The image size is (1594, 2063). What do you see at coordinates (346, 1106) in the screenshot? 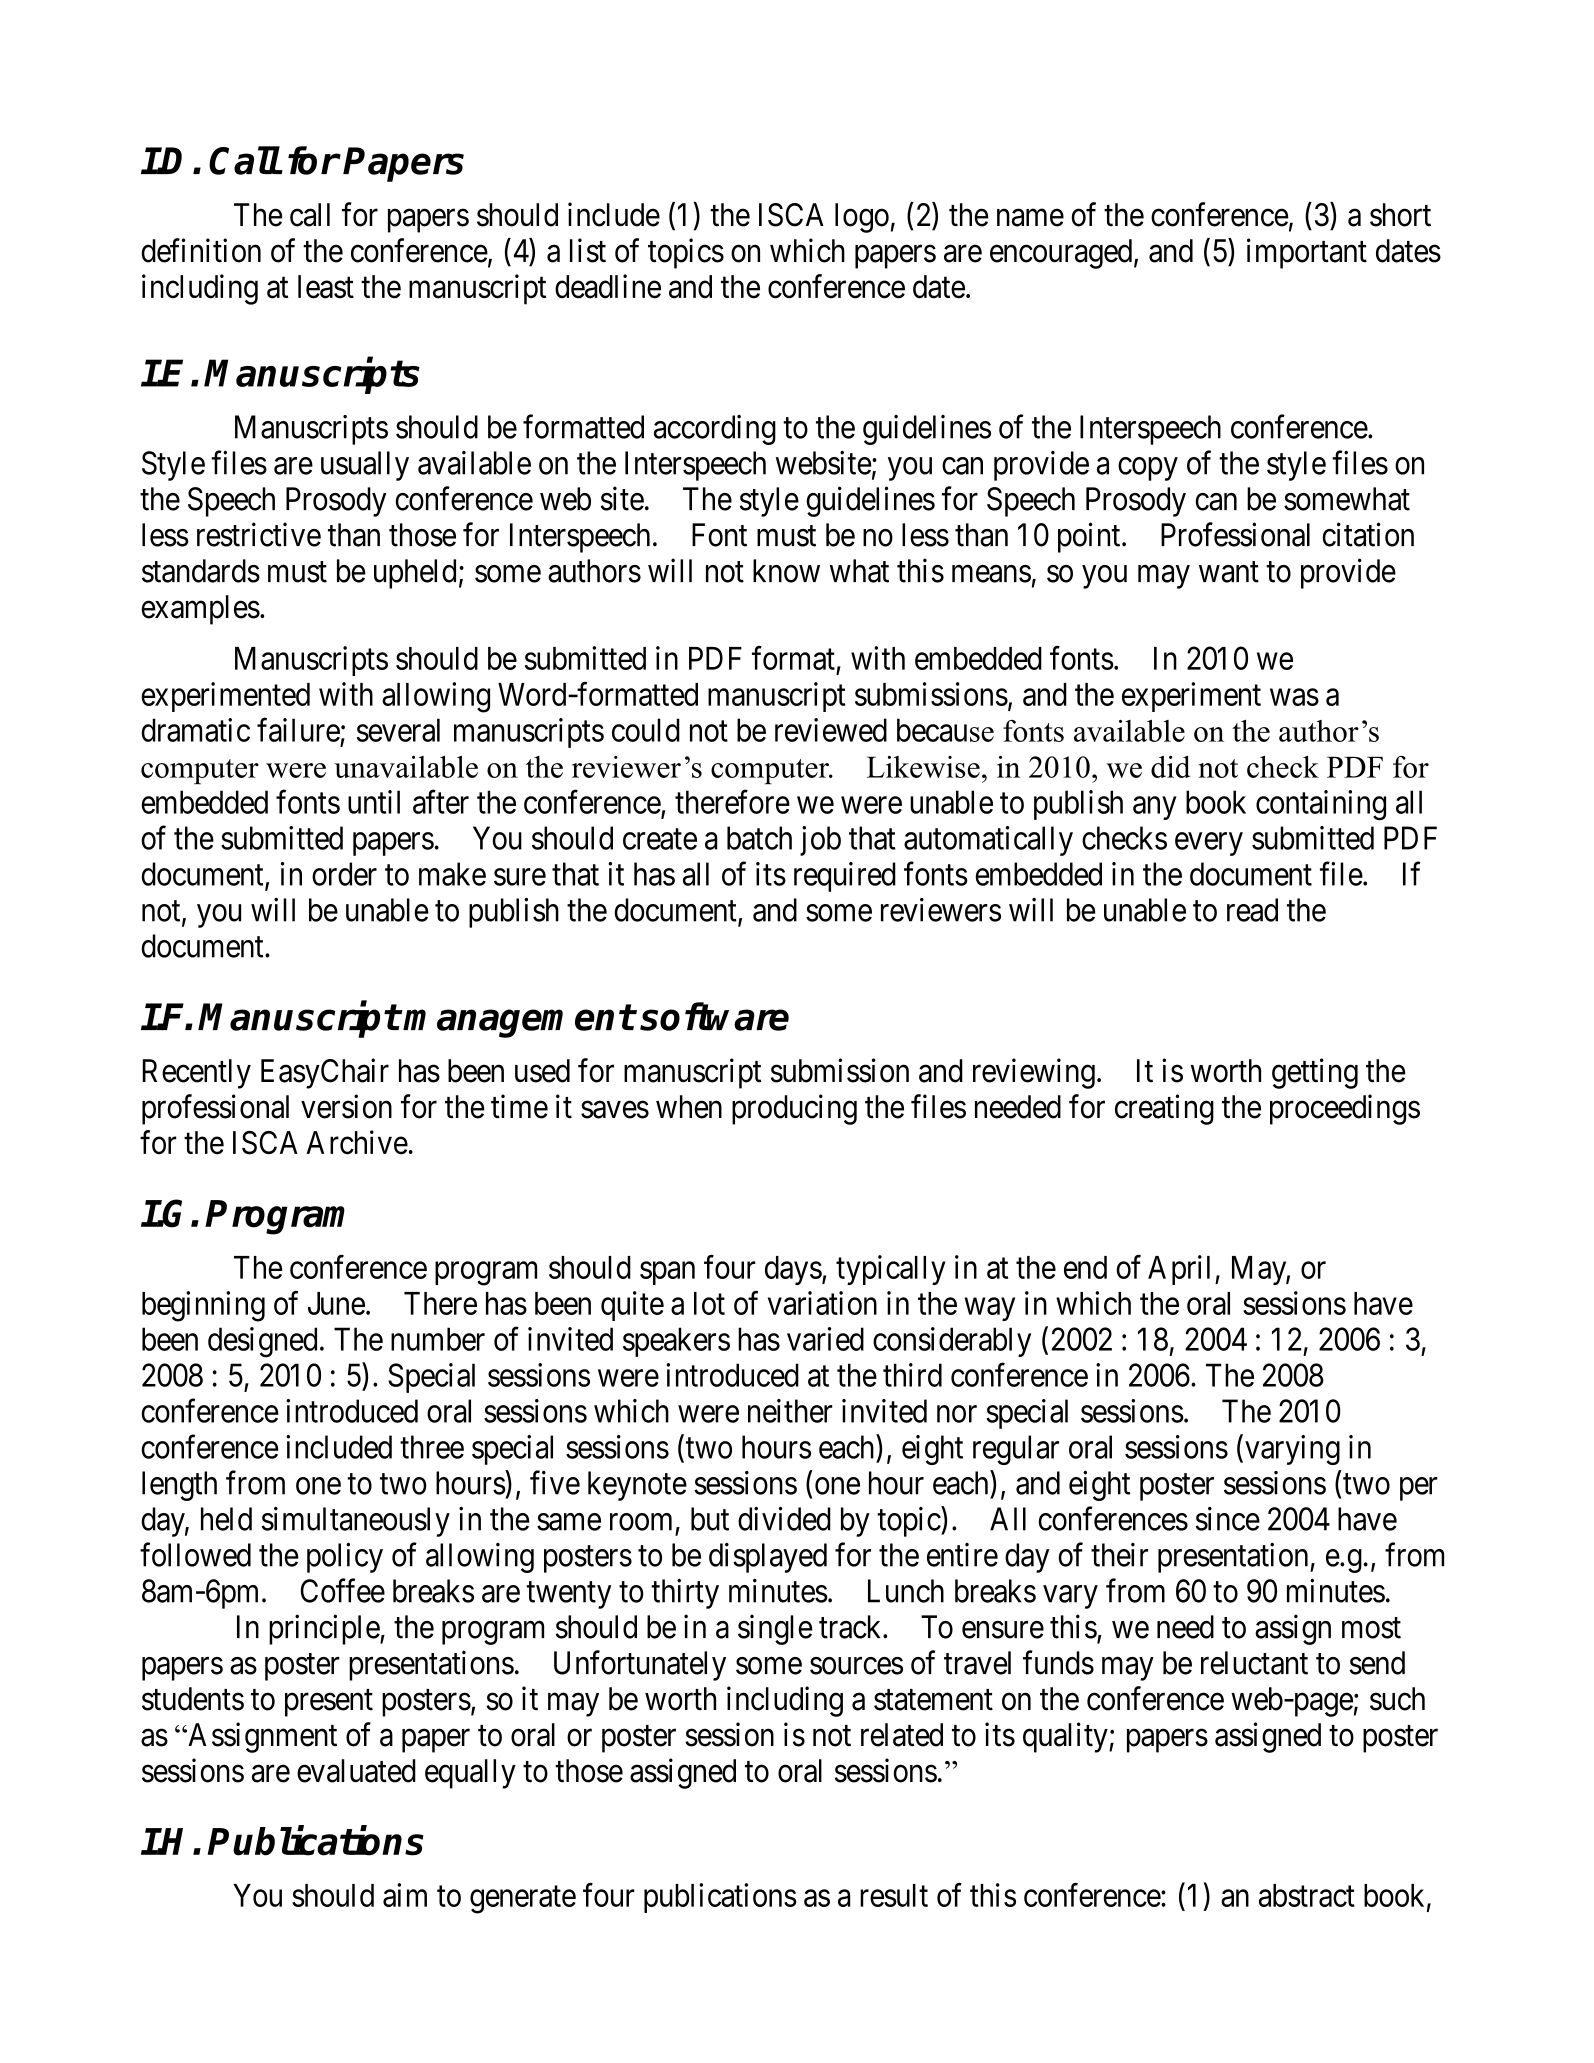
I see `version` at bounding box center [346, 1106].
